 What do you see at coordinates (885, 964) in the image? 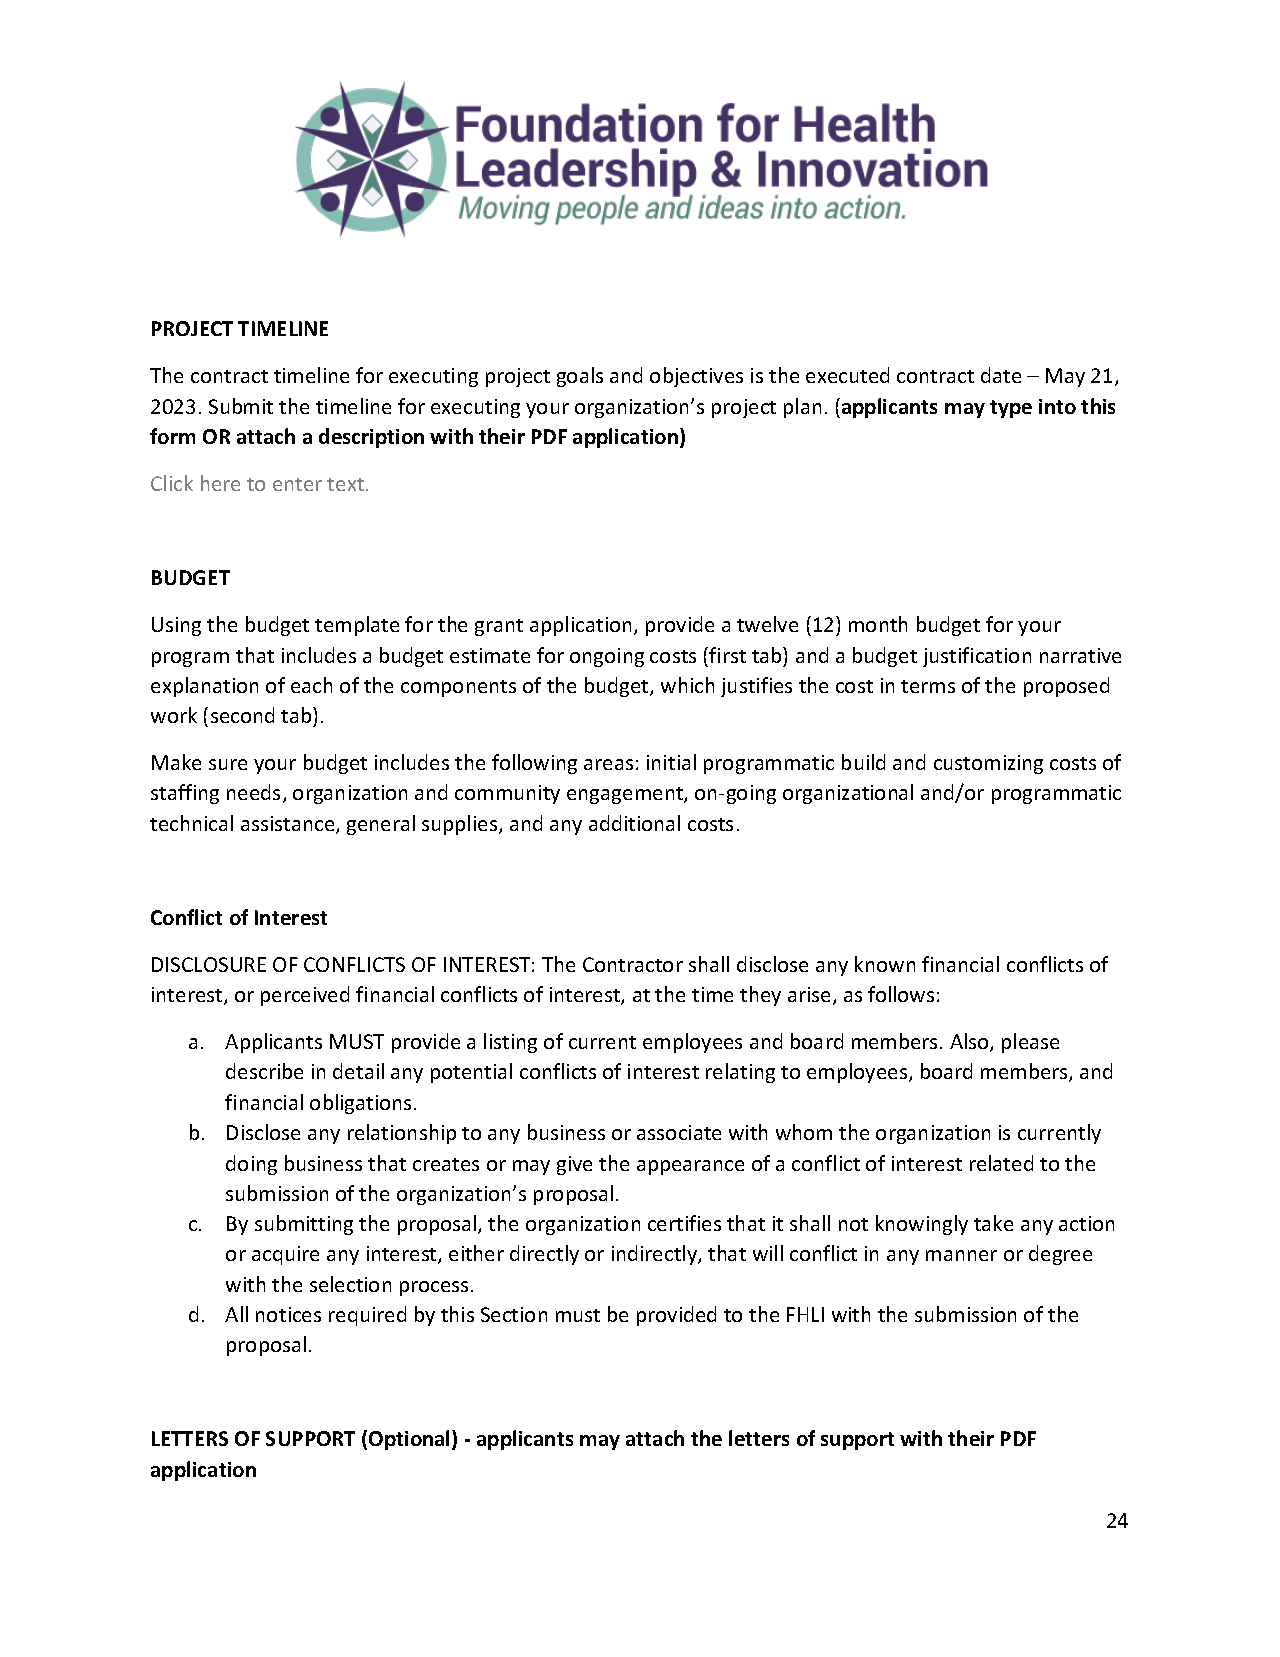
I see `known` at bounding box center [885, 964].
